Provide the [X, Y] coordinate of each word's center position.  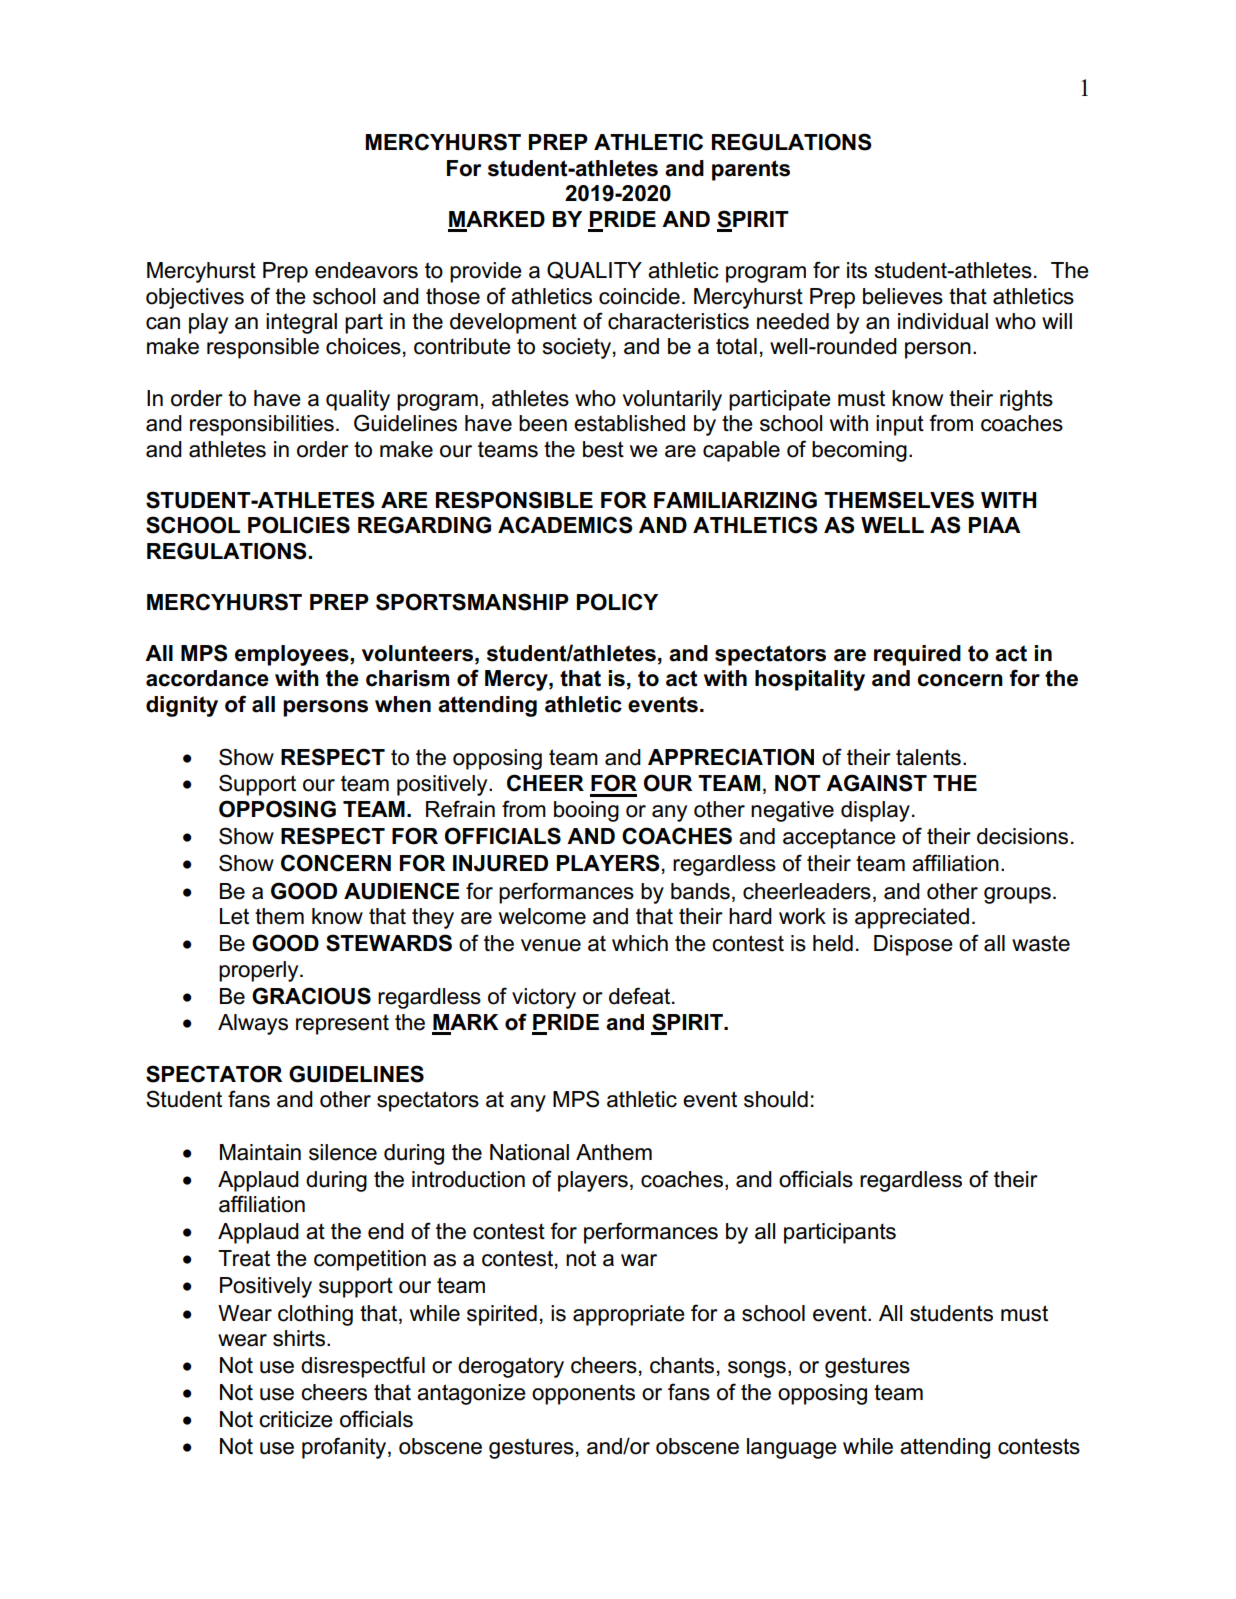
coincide [639, 296]
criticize [296, 1419]
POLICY [617, 602]
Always [253, 1024]
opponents [583, 1394]
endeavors [366, 270]
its [857, 270]
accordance [207, 678]
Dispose [913, 945]
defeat [641, 996]
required [917, 655]
